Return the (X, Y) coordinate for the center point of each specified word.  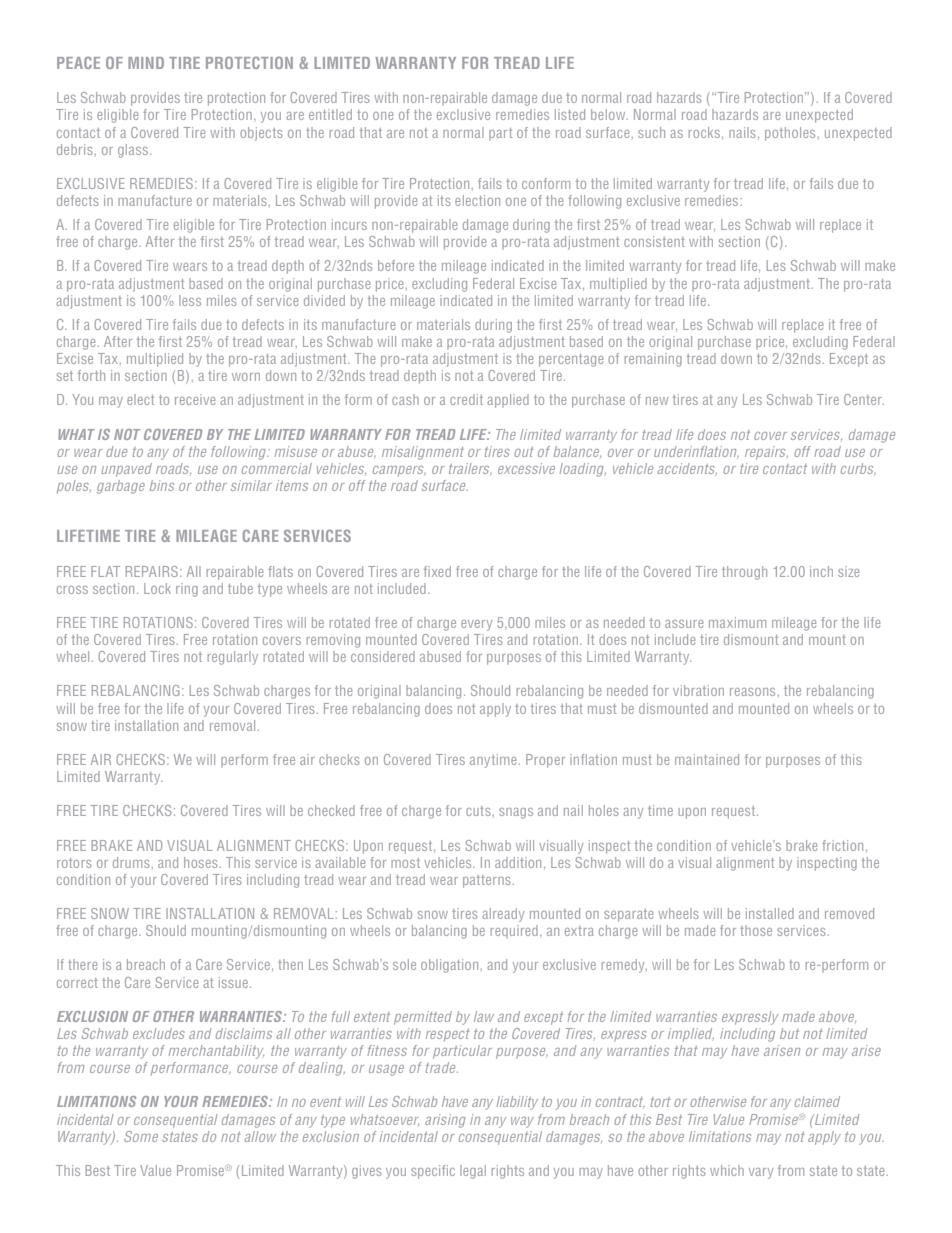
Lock (157, 588)
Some (141, 1136)
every (476, 625)
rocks (706, 133)
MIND (146, 63)
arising (445, 1121)
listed (570, 114)
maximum (737, 622)
